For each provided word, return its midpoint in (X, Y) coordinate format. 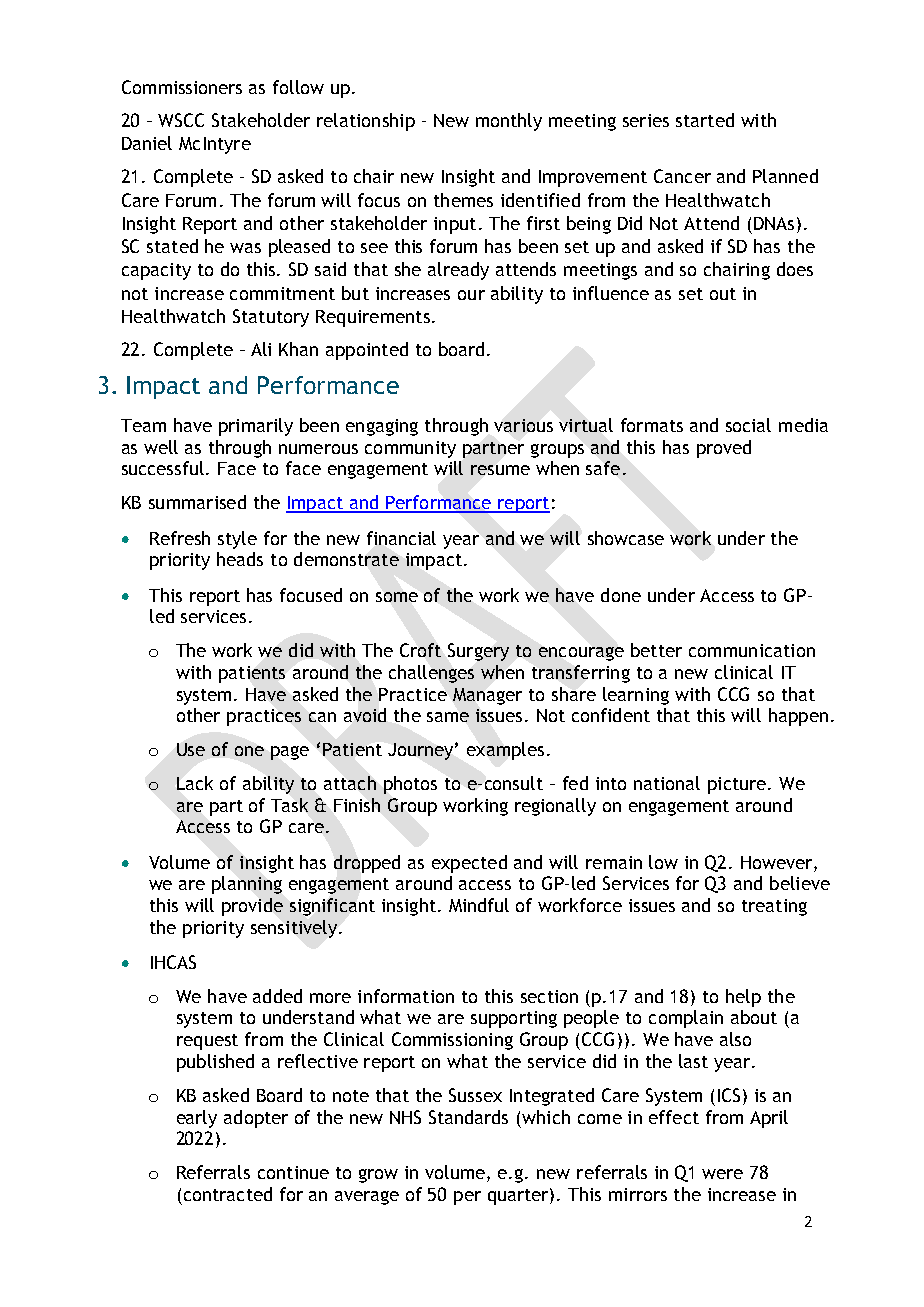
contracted (228, 1194)
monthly (509, 122)
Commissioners (182, 87)
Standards (468, 1117)
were (722, 1174)
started (705, 120)
